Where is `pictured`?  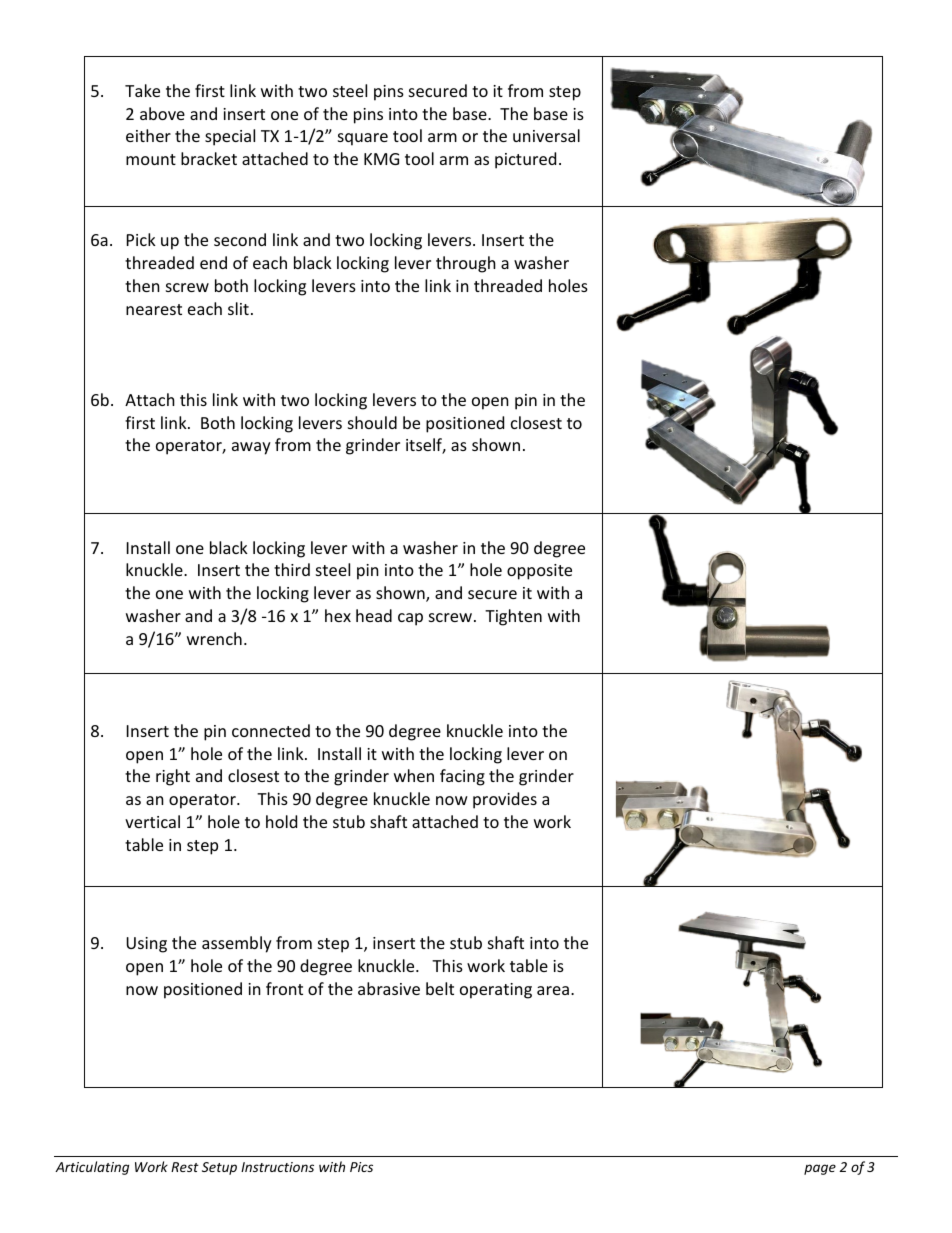
pictured is located at coordinates (525, 160).
